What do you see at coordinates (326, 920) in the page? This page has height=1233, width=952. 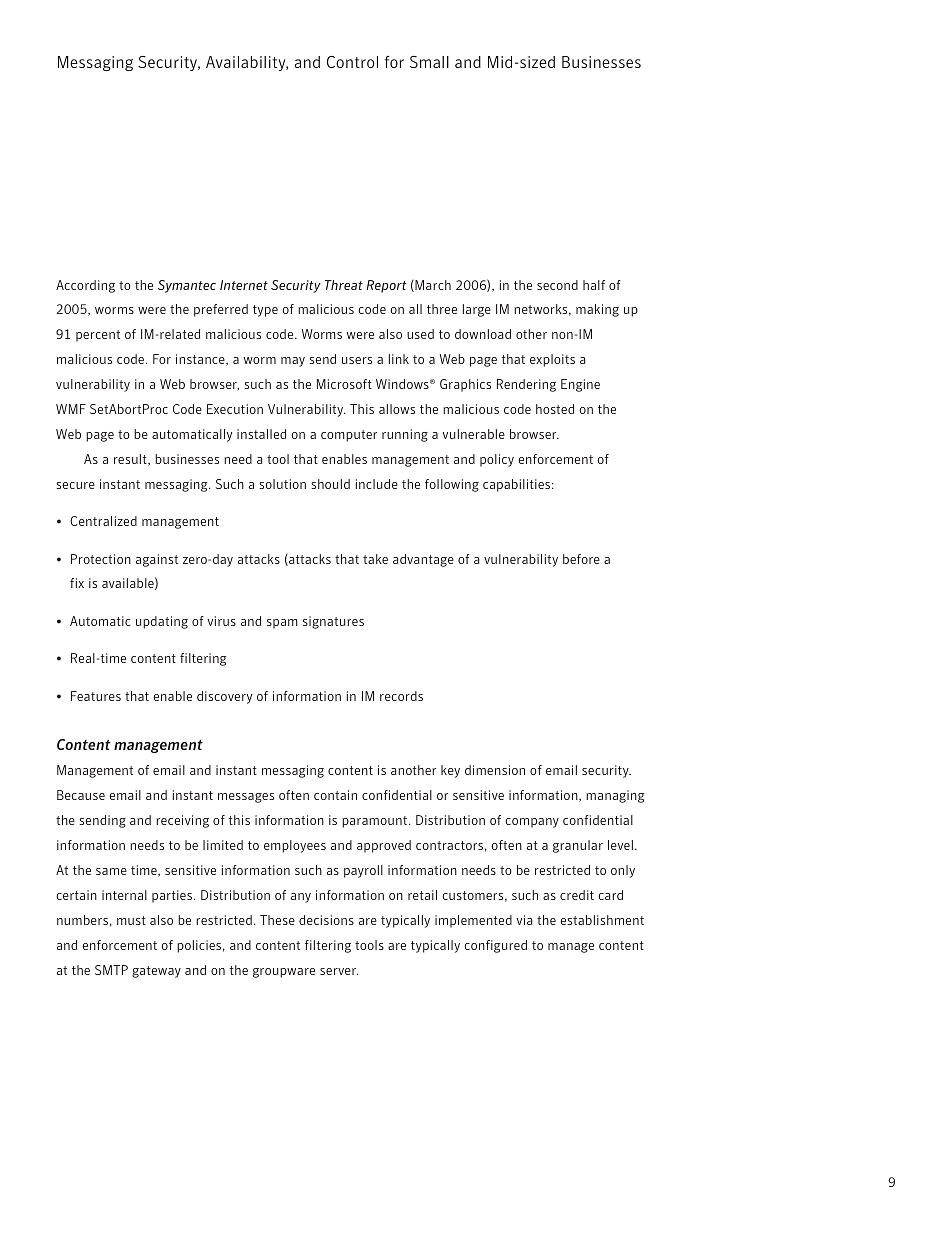 I see `decisions` at bounding box center [326, 920].
